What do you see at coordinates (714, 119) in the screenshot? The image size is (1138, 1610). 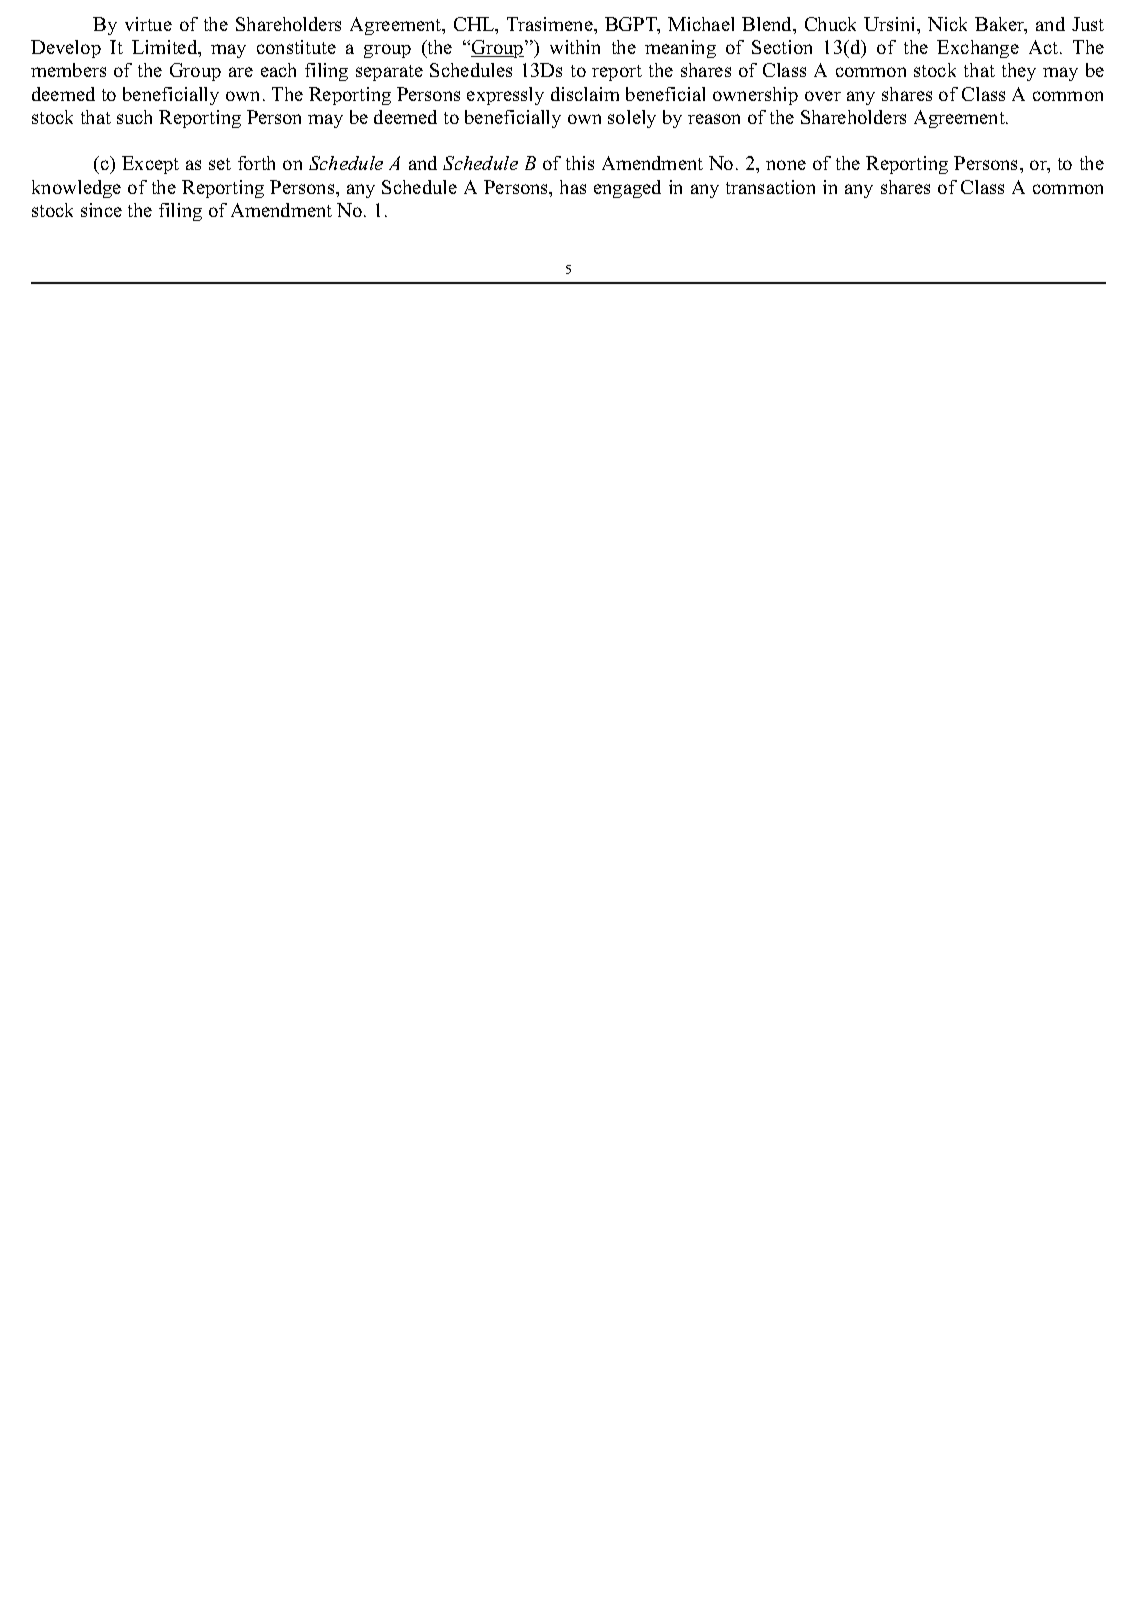 I see `reason` at bounding box center [714, 119].
